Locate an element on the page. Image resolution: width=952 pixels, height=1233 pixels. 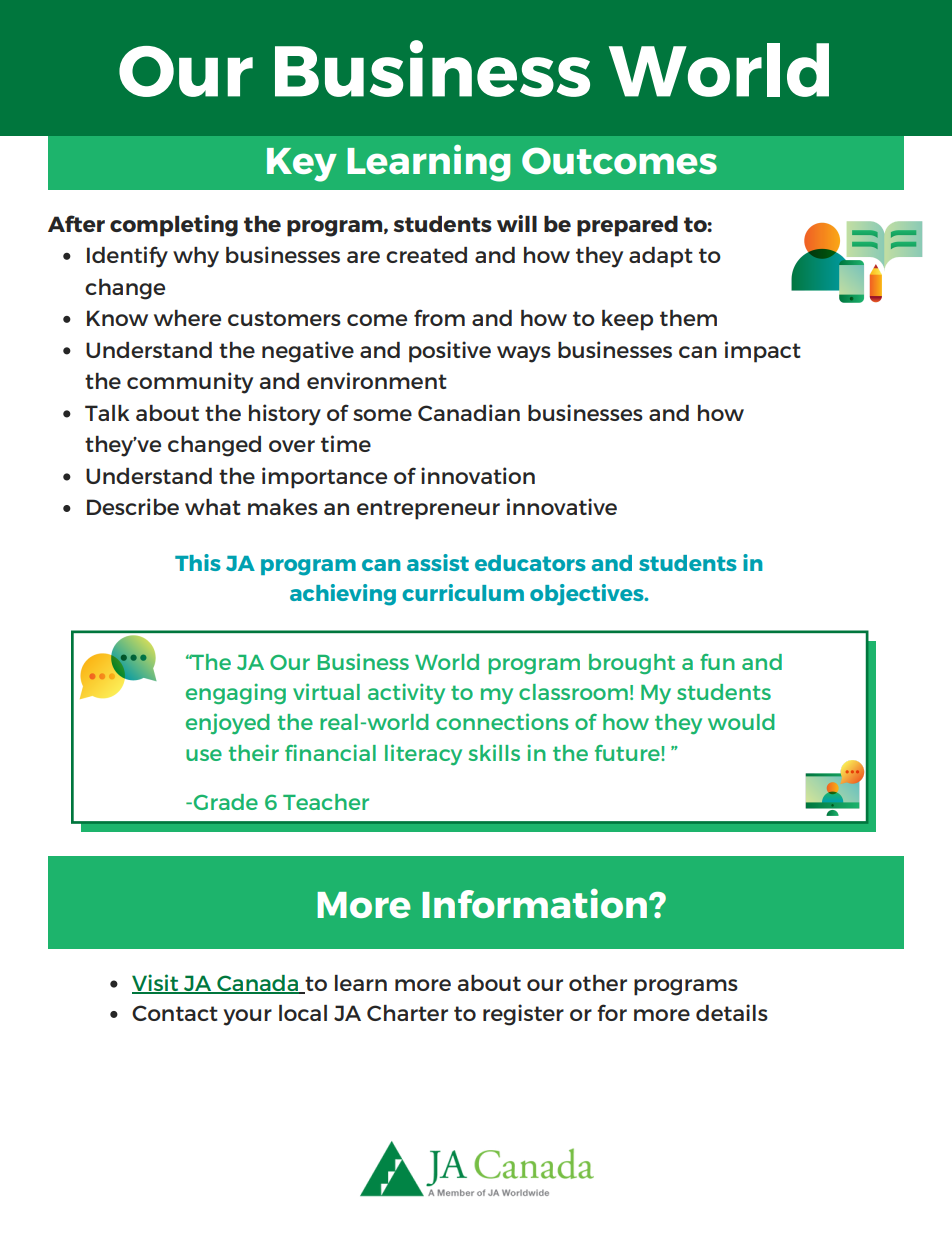
details is located at coordinates (732, 1012).
